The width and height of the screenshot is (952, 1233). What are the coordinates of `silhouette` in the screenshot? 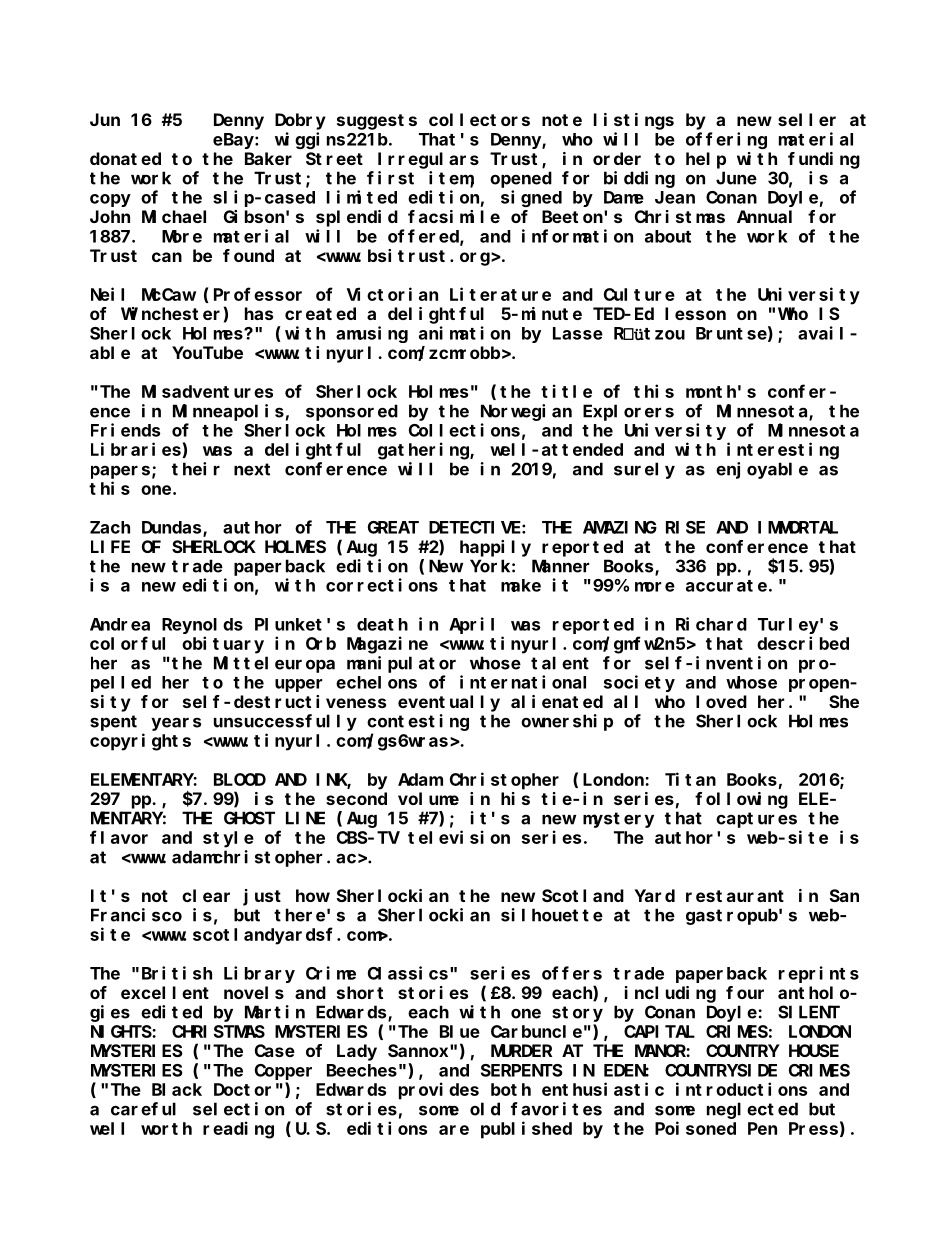 It's located at (552, 915).
